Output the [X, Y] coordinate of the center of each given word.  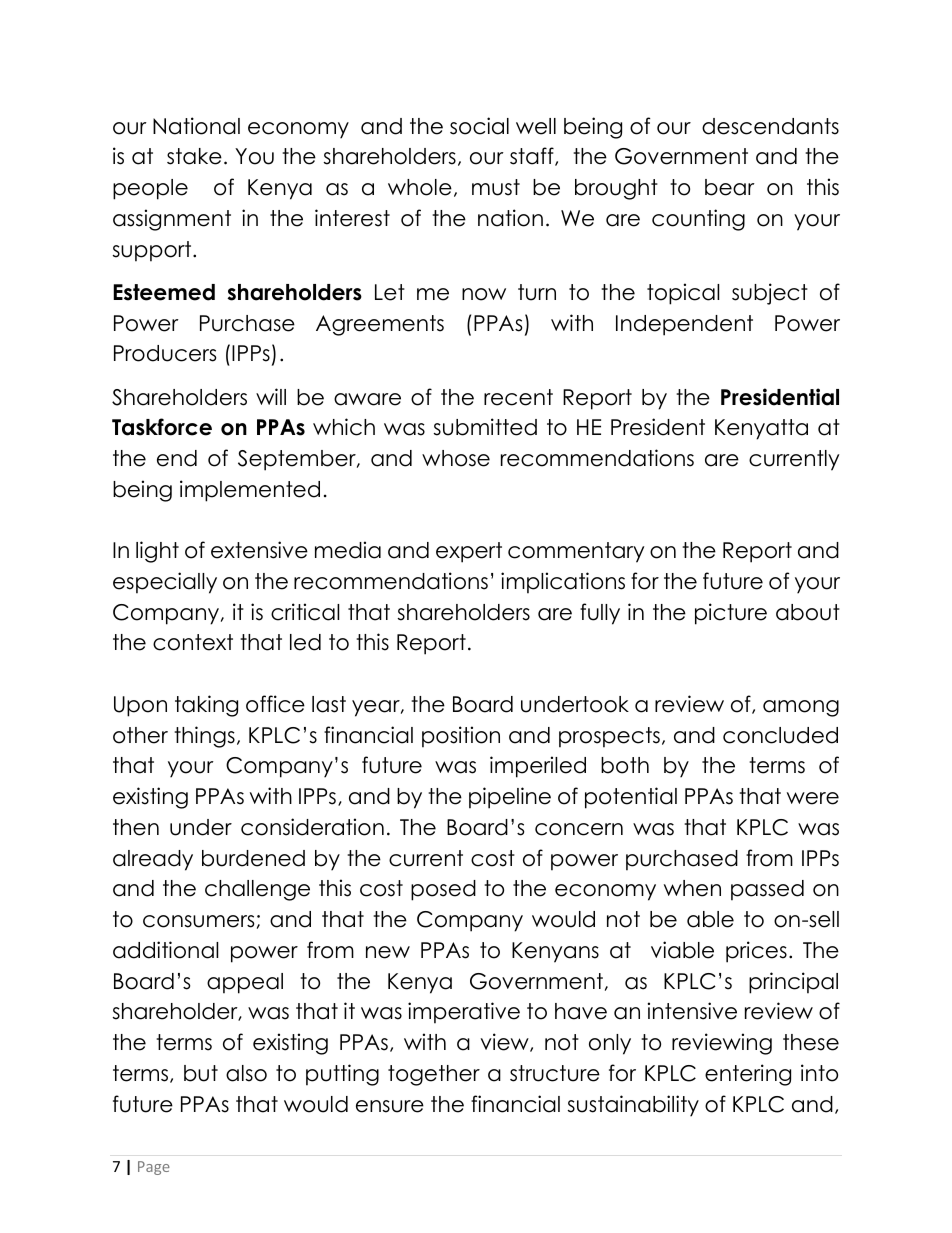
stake [194, 156]
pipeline [510, 798]
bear [730, 187]
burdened [253, 858]
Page [154, 1168]
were [813, 798]
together [434, 1075]
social [479, 126]
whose [456, 458]
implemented [250, 491]
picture [731, 614]
